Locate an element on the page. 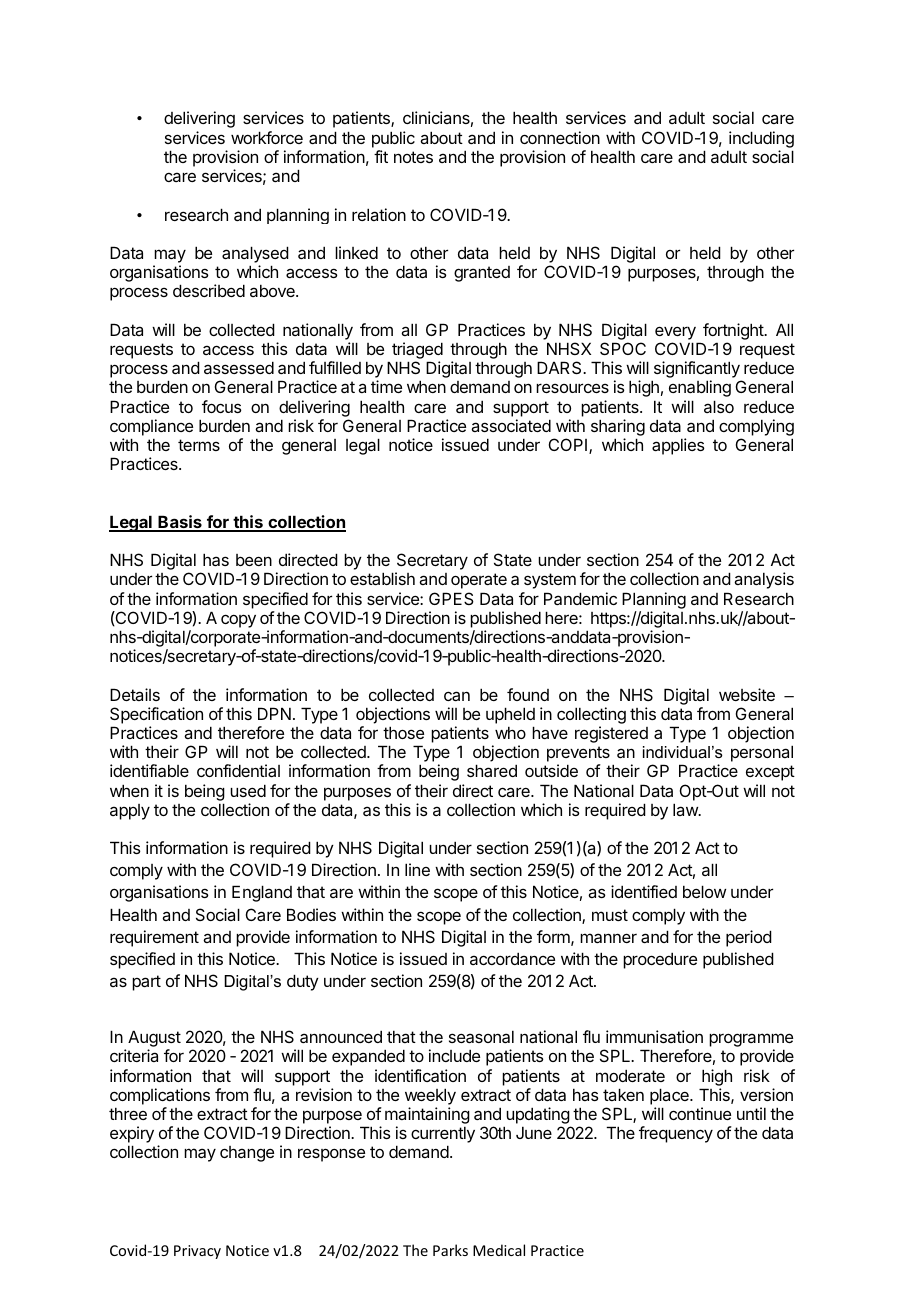 The width and height of the image is (903, 1316). Privacy is located at coordinates (197, 1252).
